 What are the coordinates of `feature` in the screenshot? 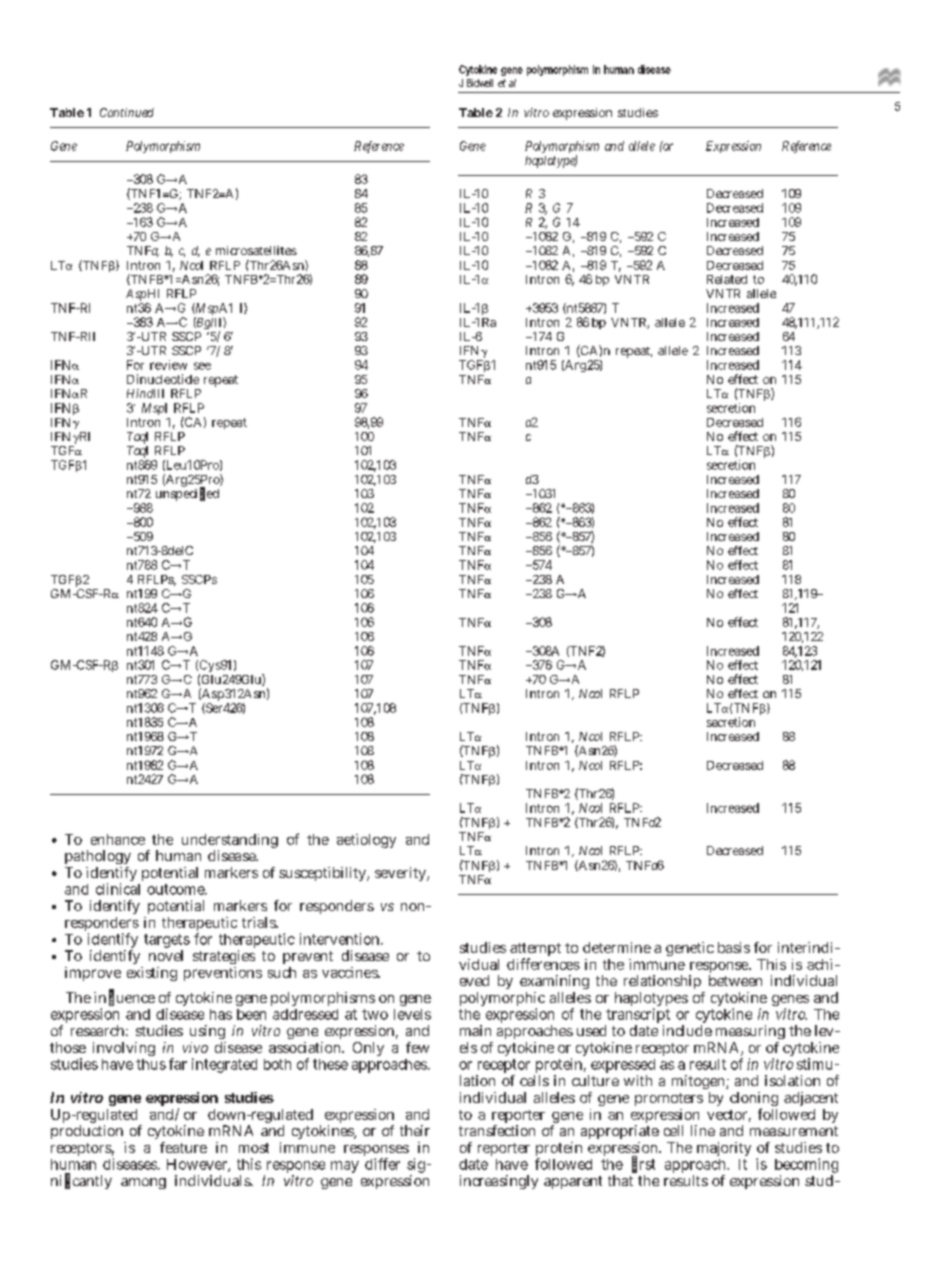 It's located at (183, 1147).
